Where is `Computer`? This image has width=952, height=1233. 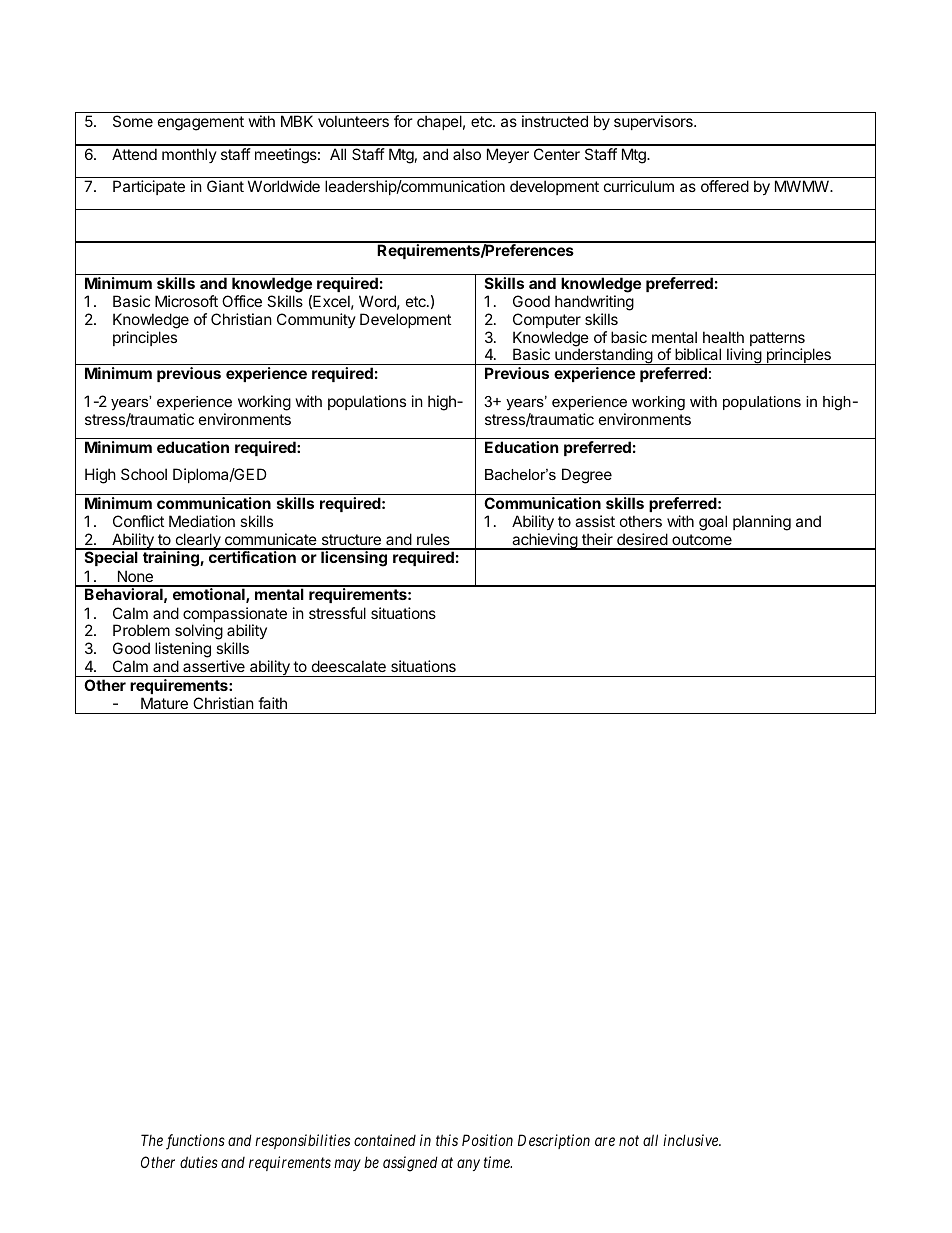 Computer is located at coordinates (547, 320).
